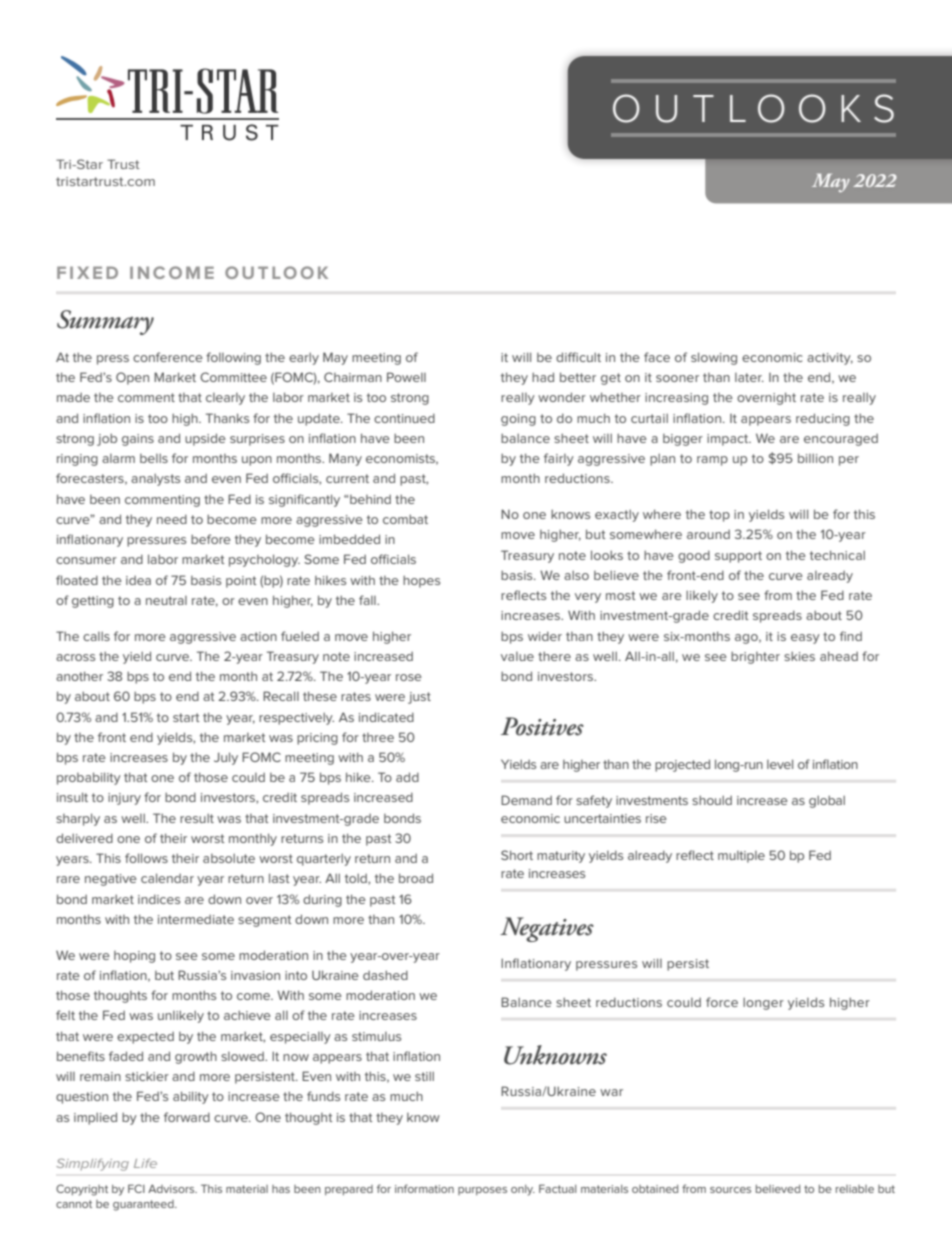 The width and height of the page is (952, 1233). I want to click on difficult, so click(578, 357).
